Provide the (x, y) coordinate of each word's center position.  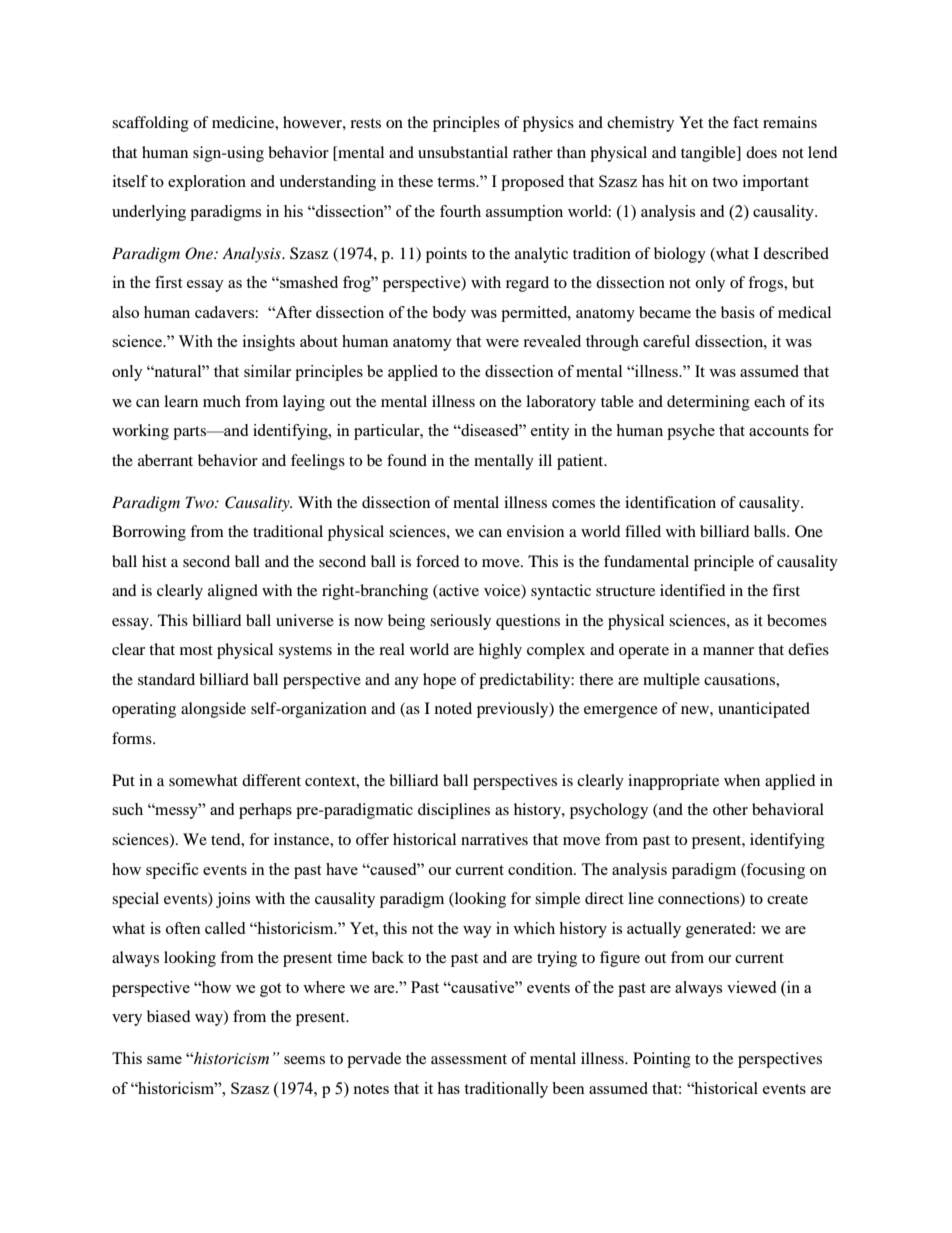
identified (693, 590)
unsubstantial (463, 152)
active (458, 591)
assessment (469, 1059)
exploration (207, 183)
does (761, 152)
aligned (233, 592)
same (164, 1060)
